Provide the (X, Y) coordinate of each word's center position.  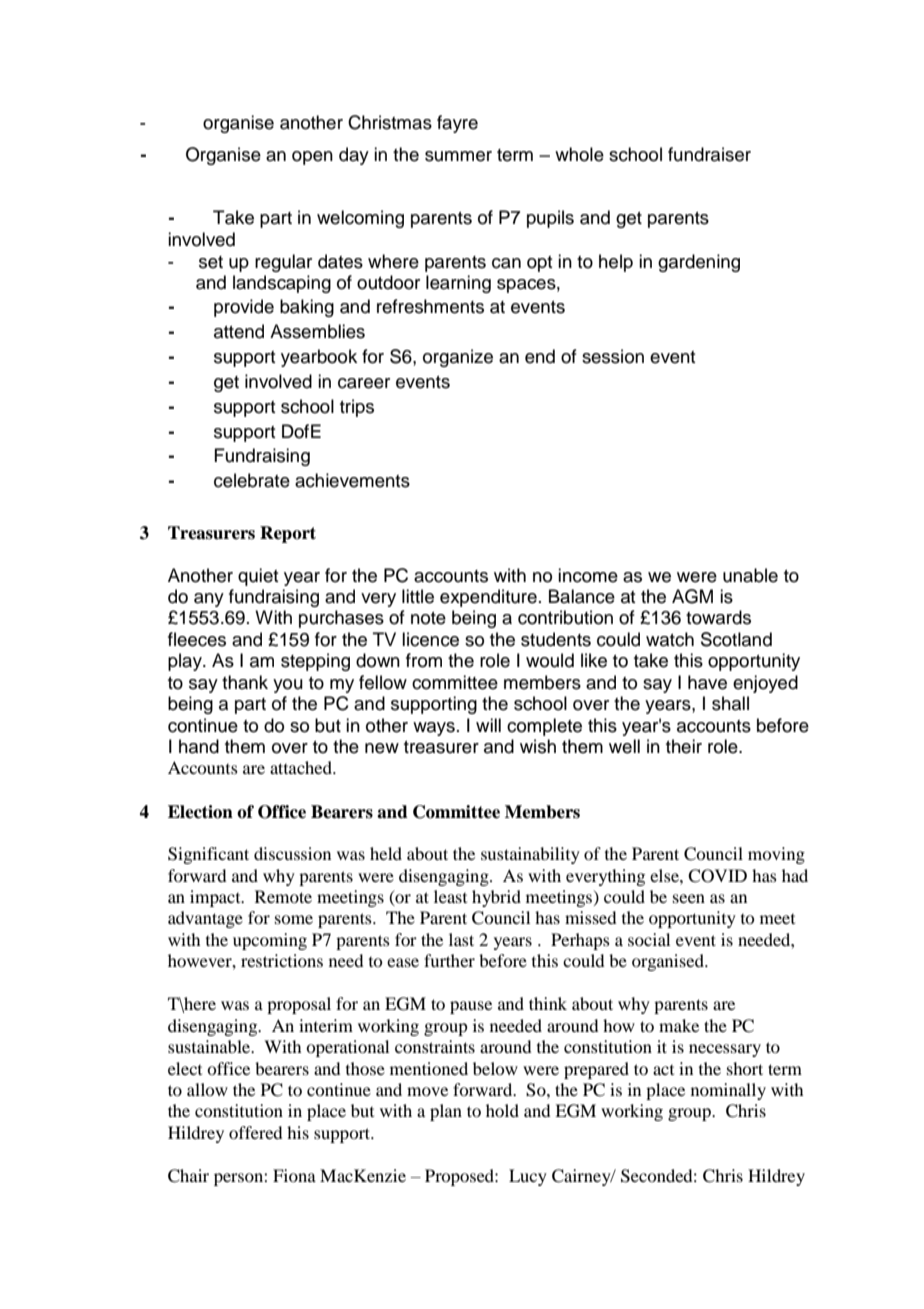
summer (458, 156)
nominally (728, 1091)
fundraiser (709, 154)
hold (502, 1110)
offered (255, 1132)
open (312, 158)
